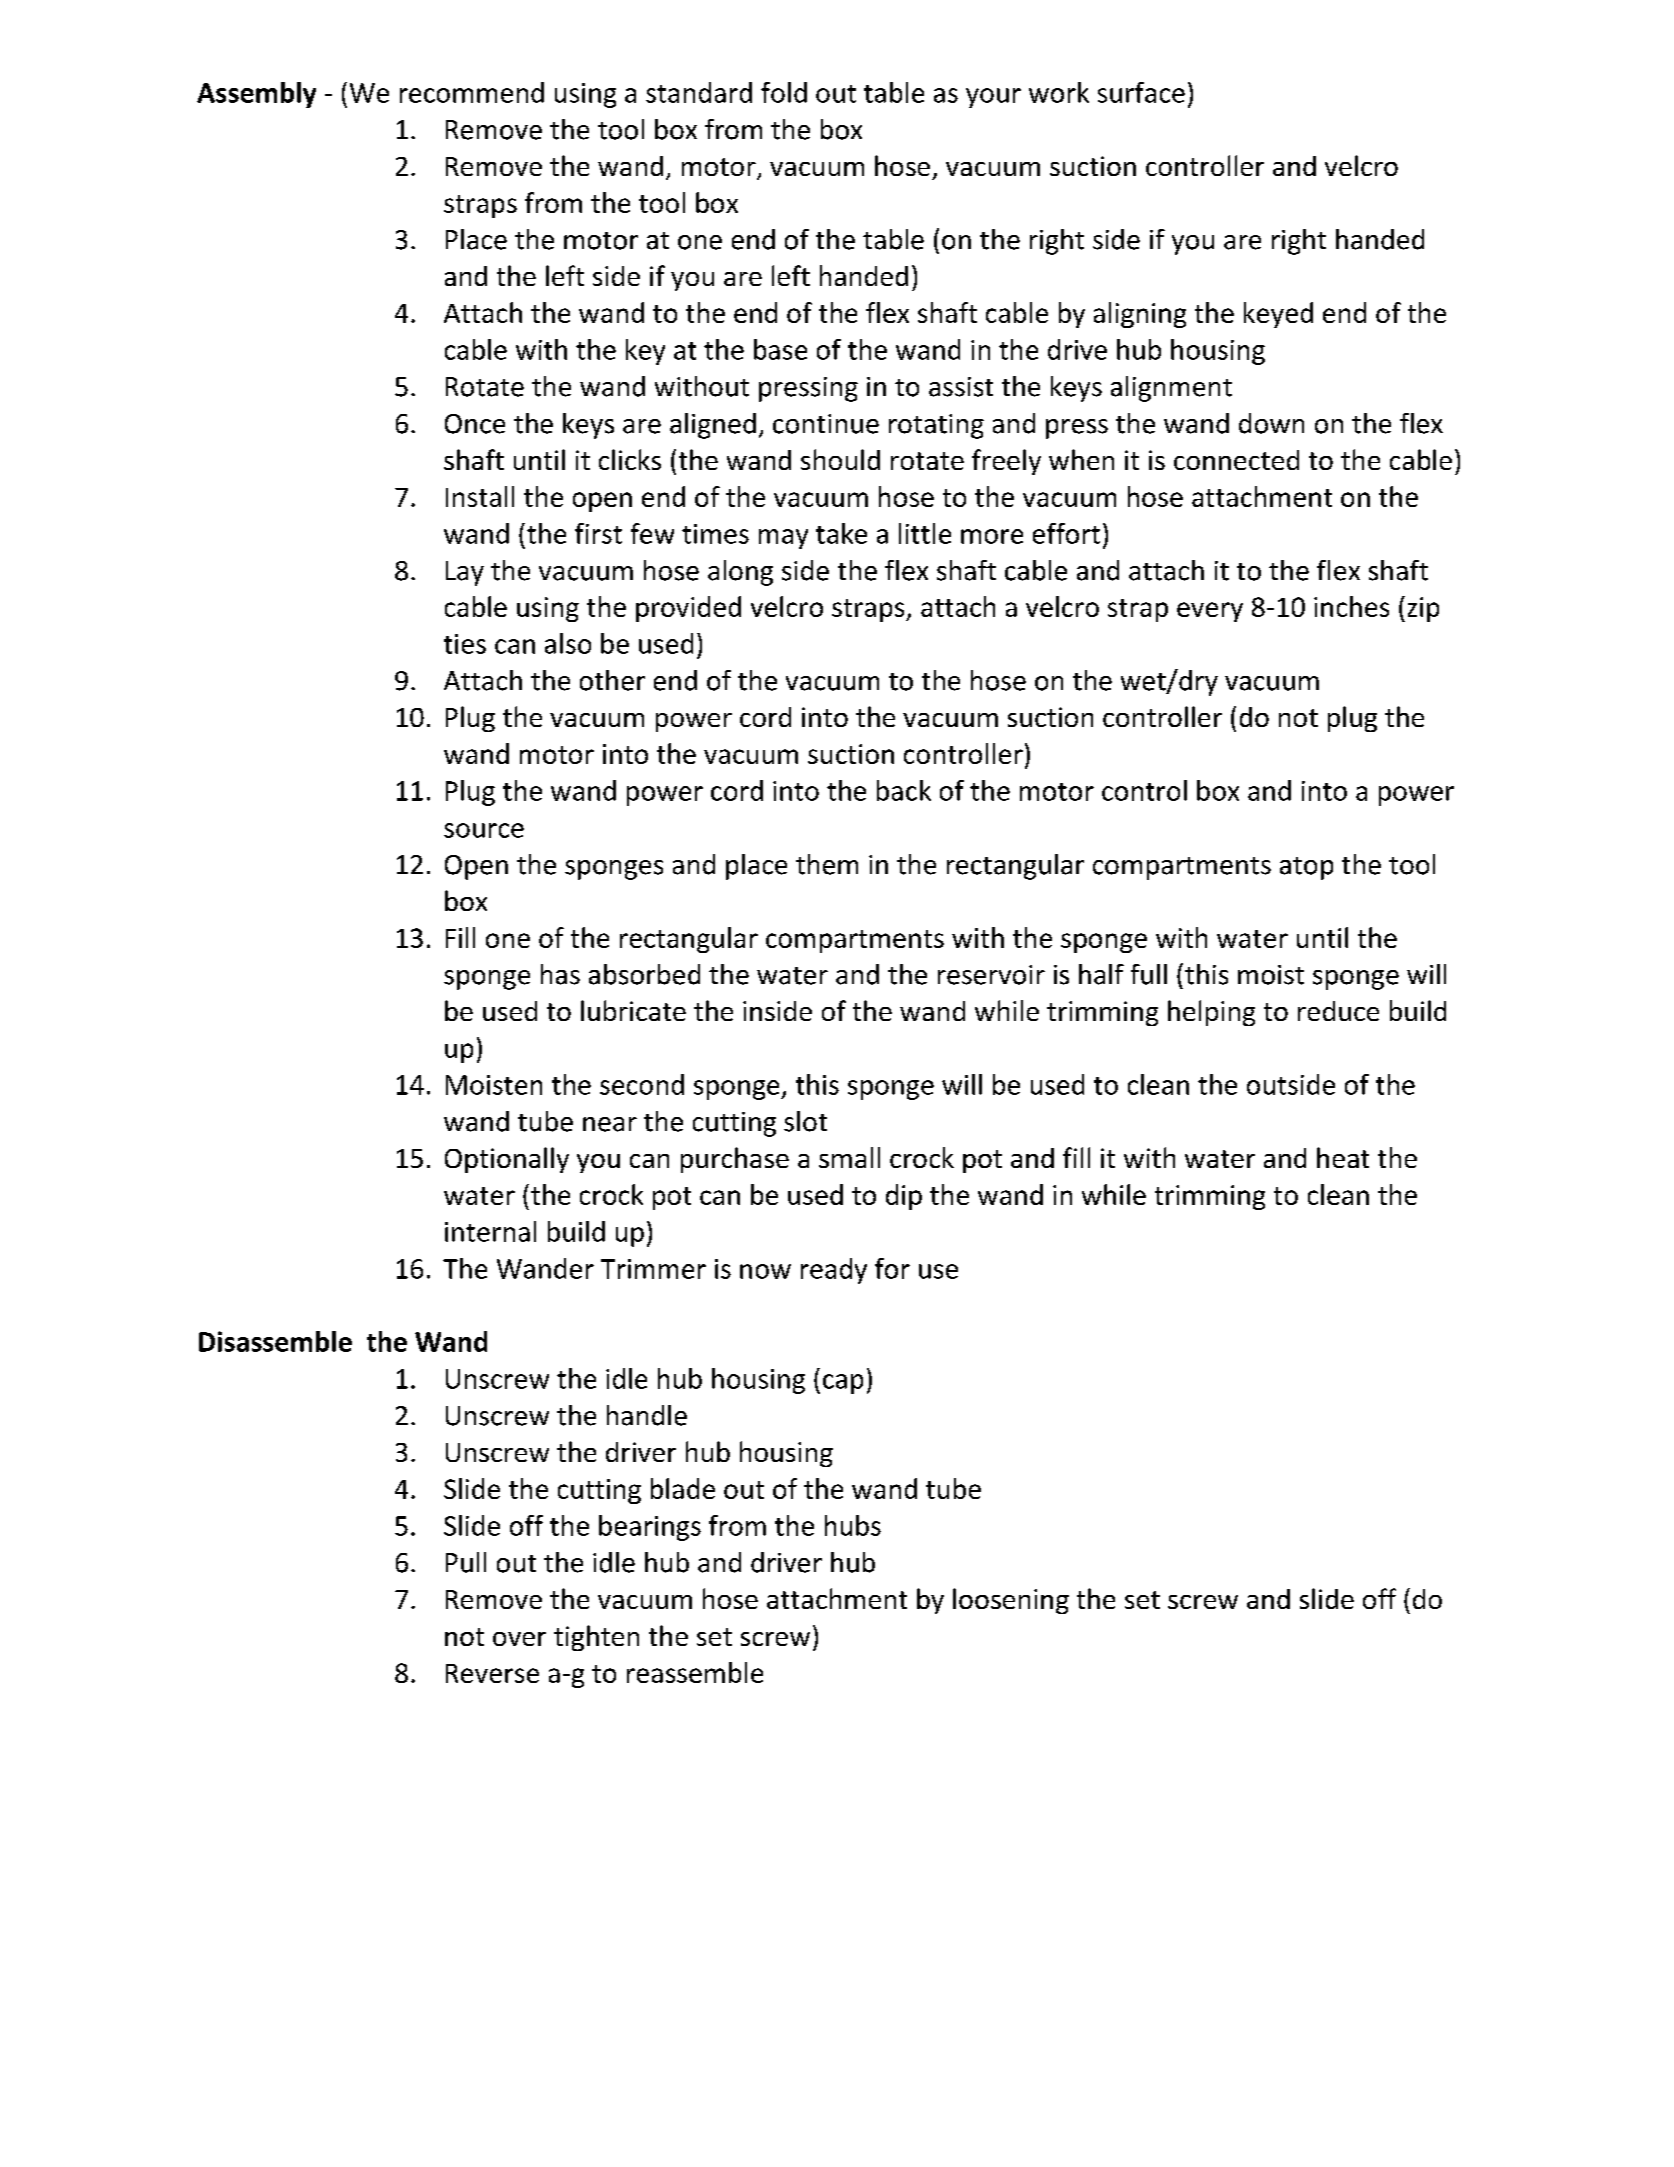 This page has height=2167, width=1674. Describe the element at coordinates (1141, 92) in the page. I see `surface` at that location.
